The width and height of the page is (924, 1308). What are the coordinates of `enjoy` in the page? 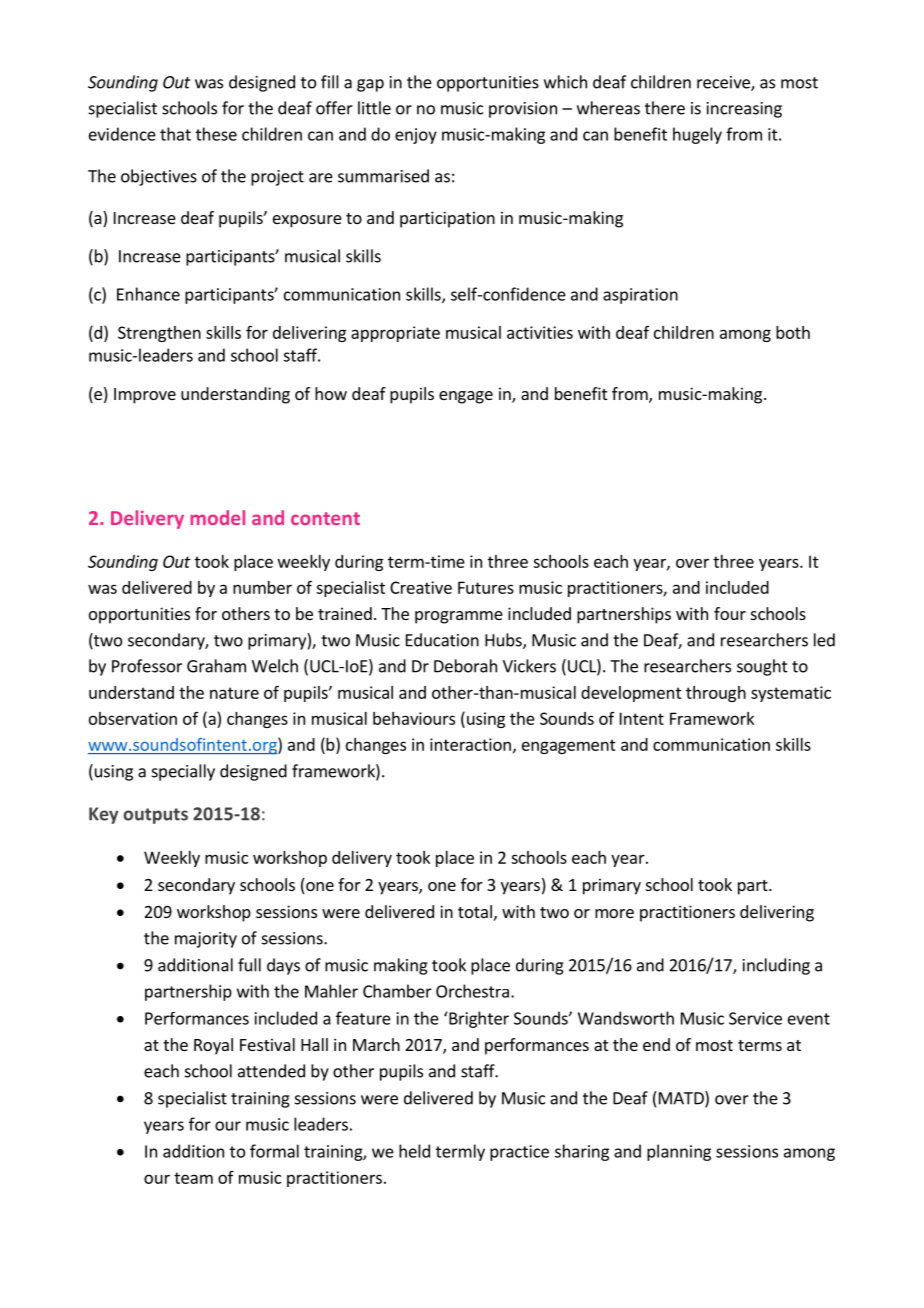 It's located at (416, 136).
